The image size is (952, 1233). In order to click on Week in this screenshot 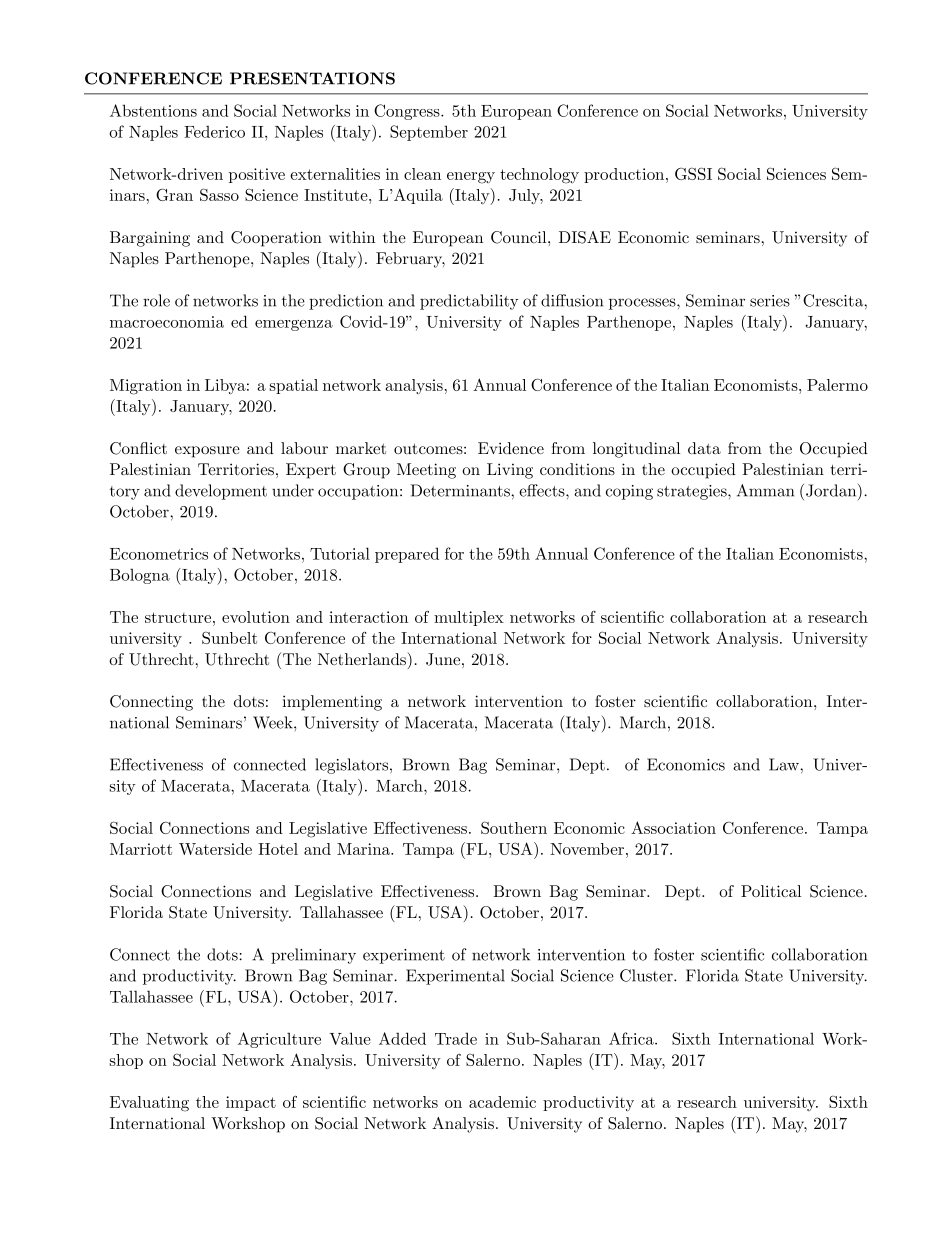, I will do `click(274, 722)`.
